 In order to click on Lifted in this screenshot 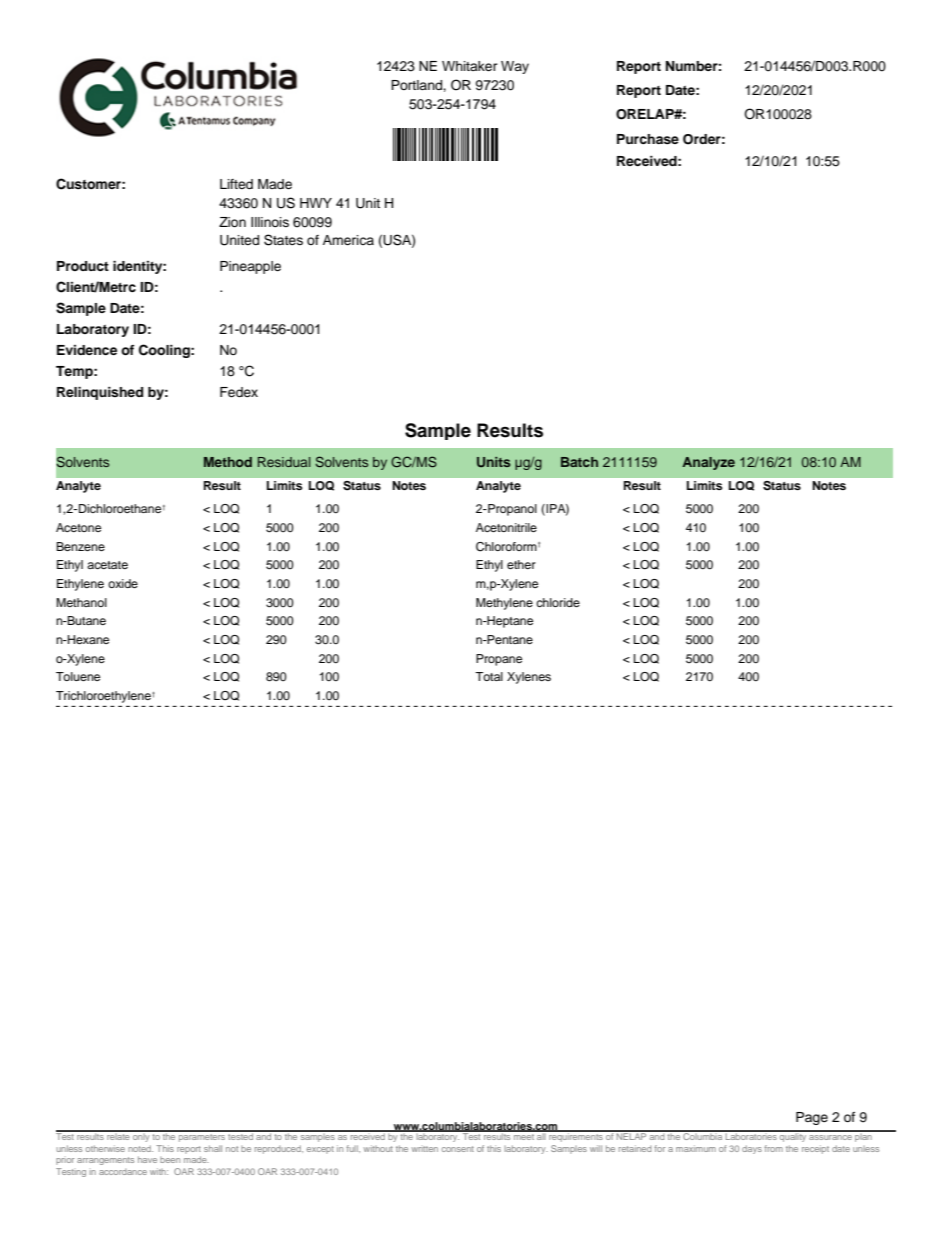, I will do `click(236, 184)`.
